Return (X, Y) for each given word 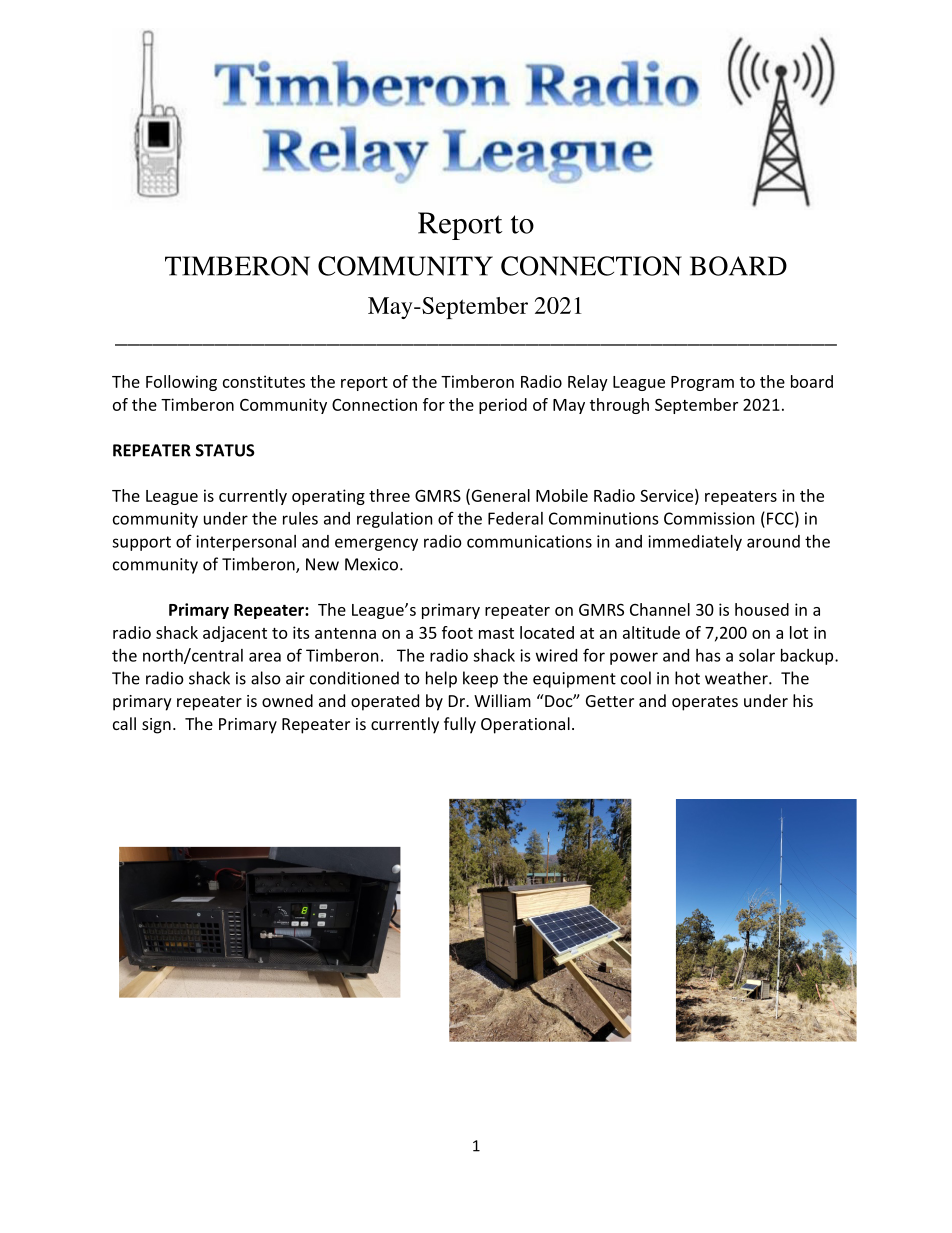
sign (156, 726)
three (389, 495)
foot (457, 632)
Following (181, 383)
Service (666, 495)
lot (799, 632)
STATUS (225, 450)
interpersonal (246, 543)
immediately (695, 543)
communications (529, 541)
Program (702, 383)
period (503, 406)
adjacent (235, 634)
